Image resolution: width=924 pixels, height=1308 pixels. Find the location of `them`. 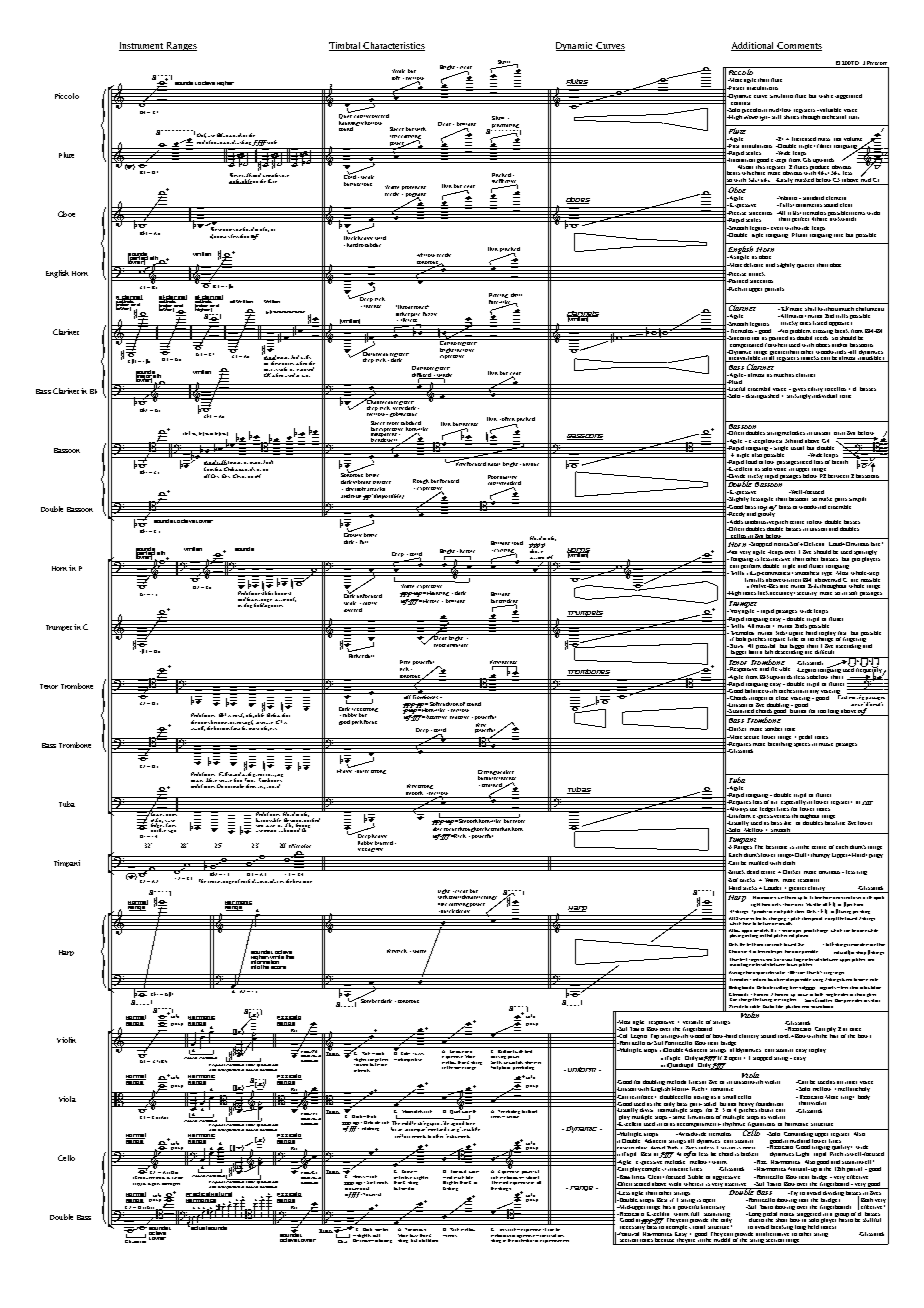

them is located at coordinates (251, 786).
